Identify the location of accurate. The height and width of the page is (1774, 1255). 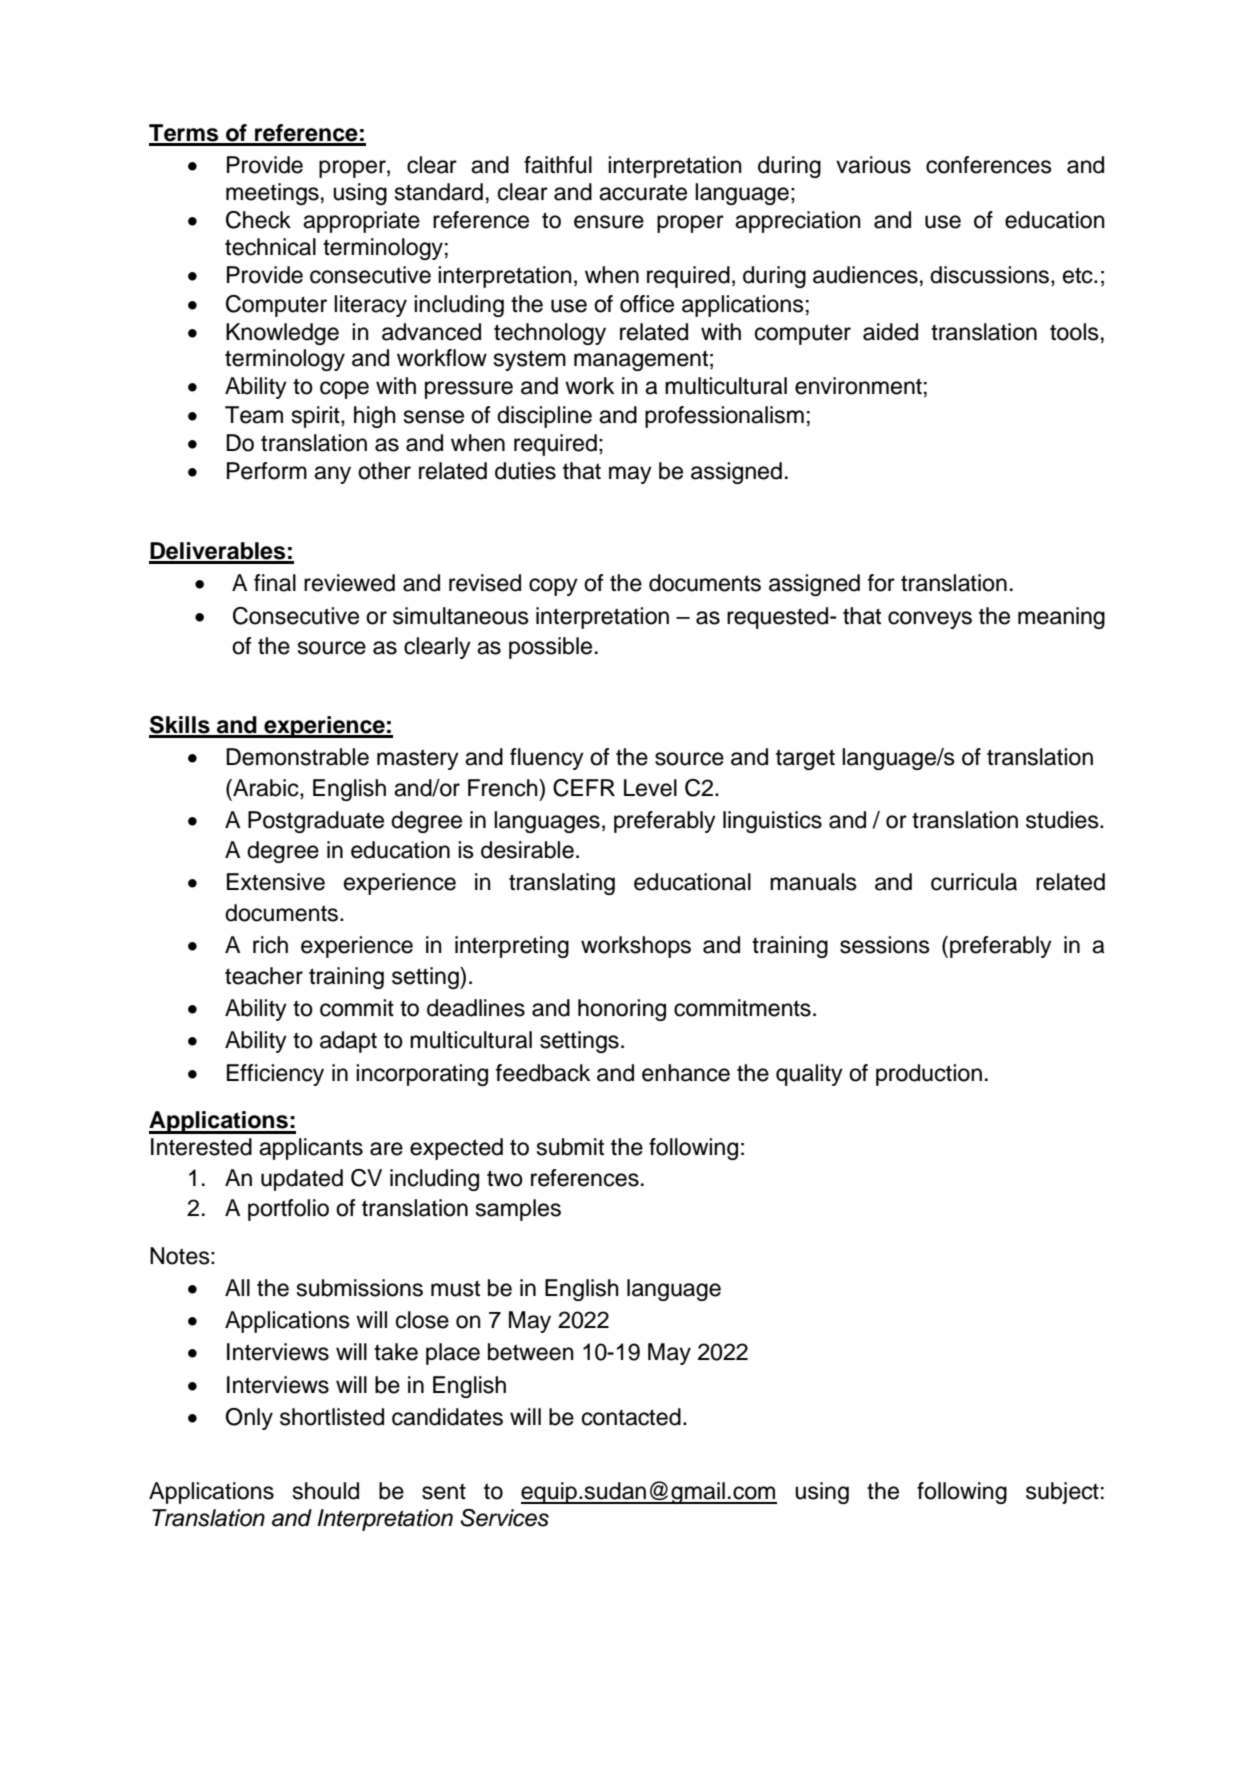
(643, 193).
